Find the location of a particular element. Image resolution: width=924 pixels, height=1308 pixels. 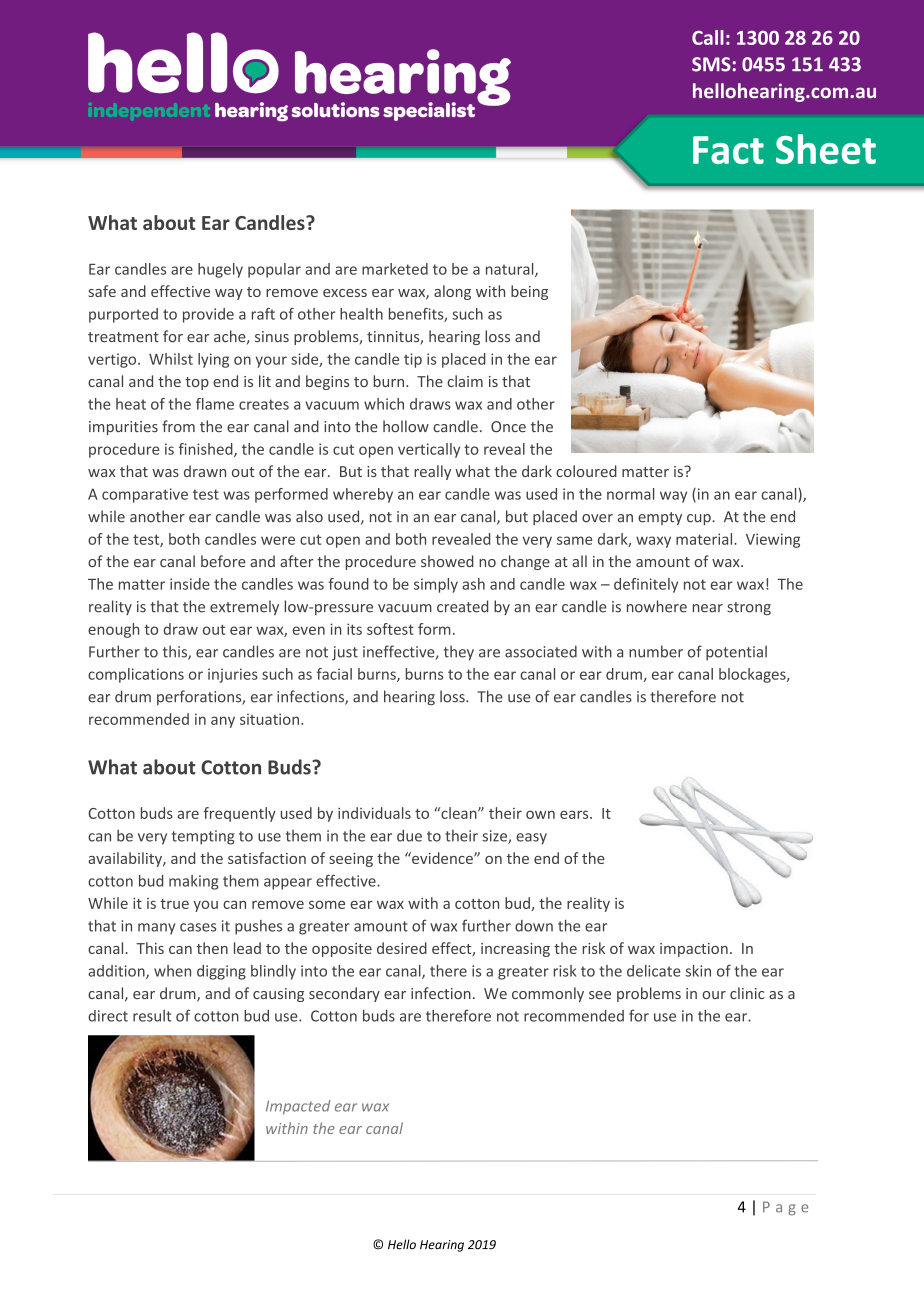

before is located at coordinates (223, 561).
